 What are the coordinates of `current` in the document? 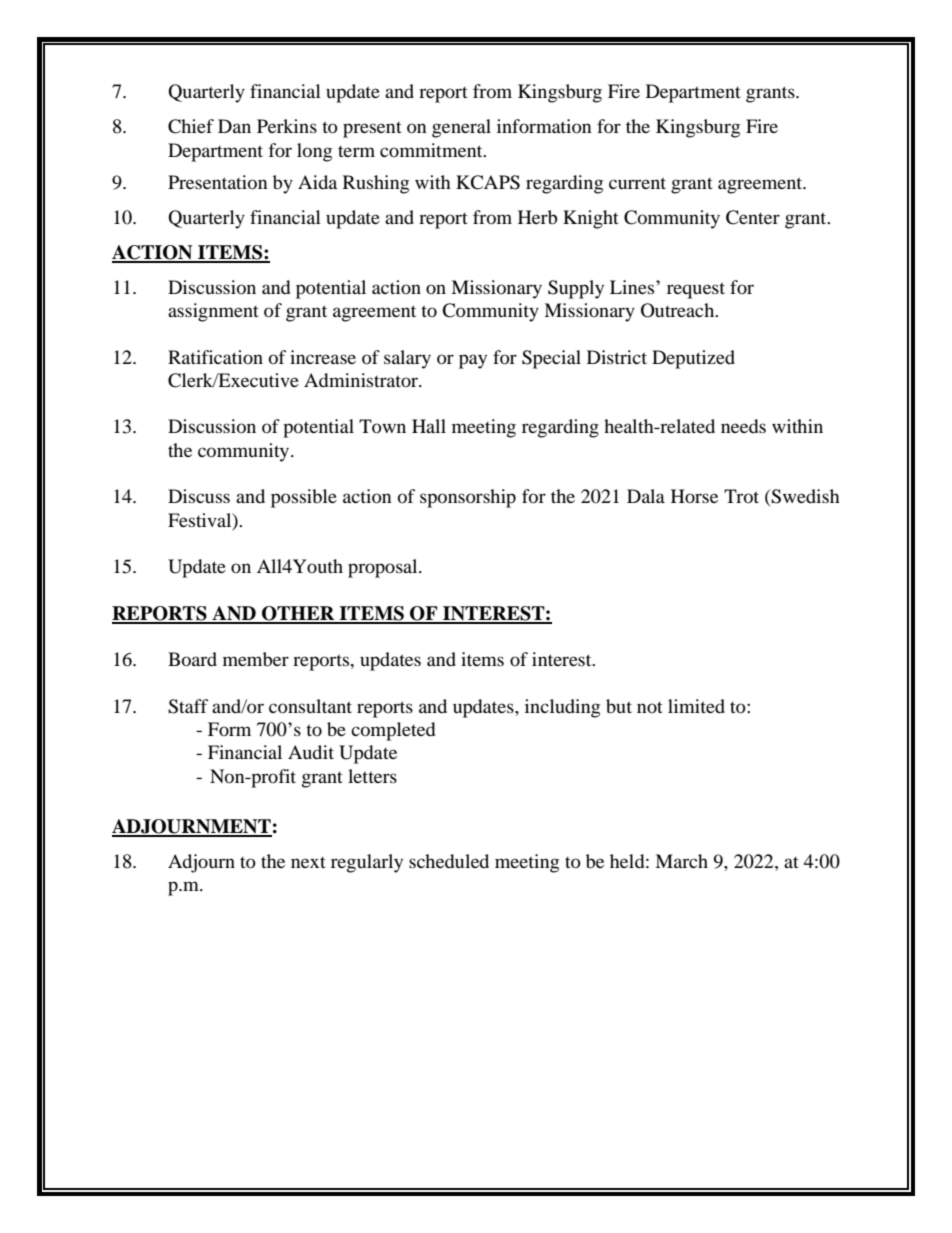 It's located at (637, 183).
